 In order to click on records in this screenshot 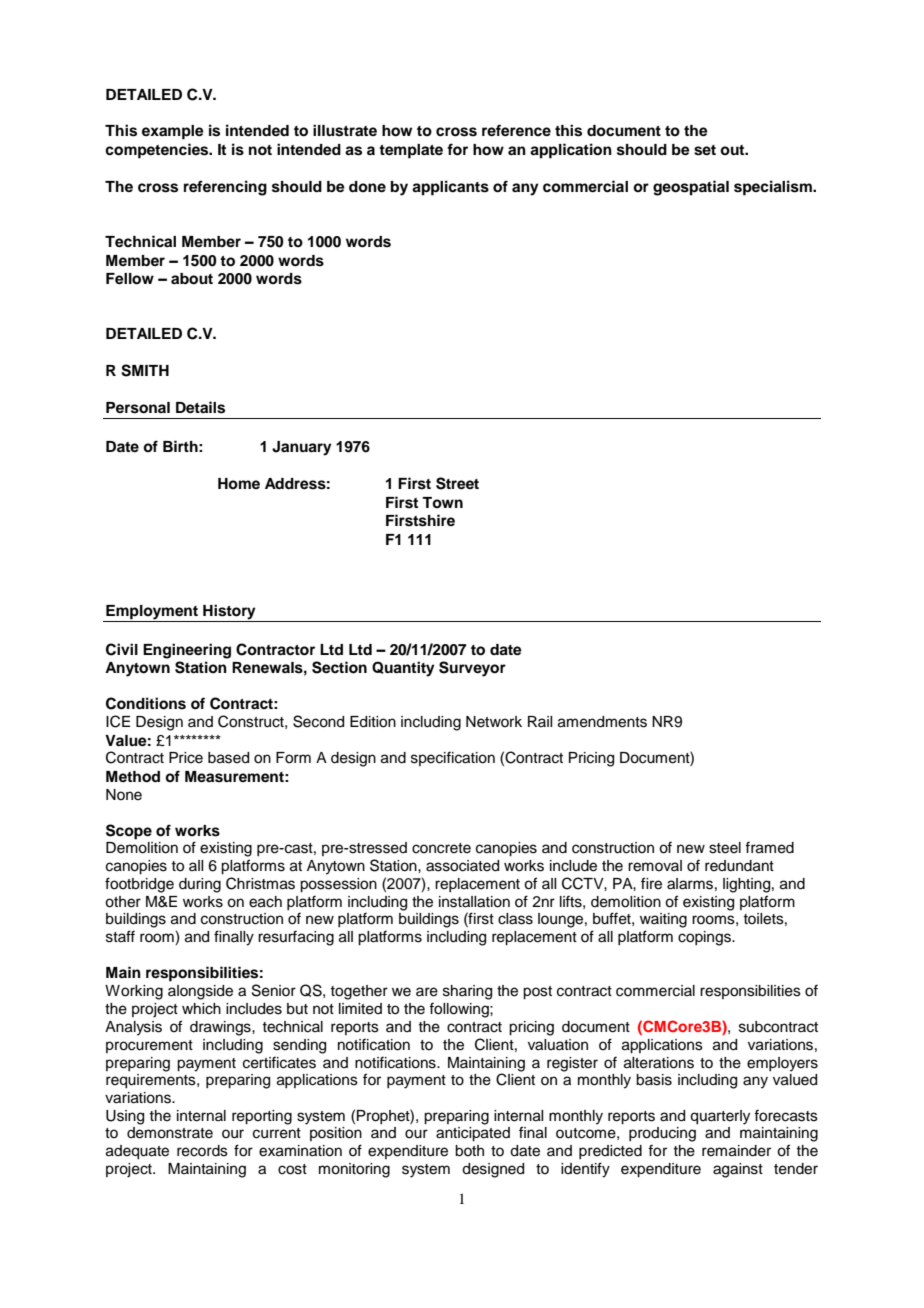, I will do `click(202, 1151)`.
